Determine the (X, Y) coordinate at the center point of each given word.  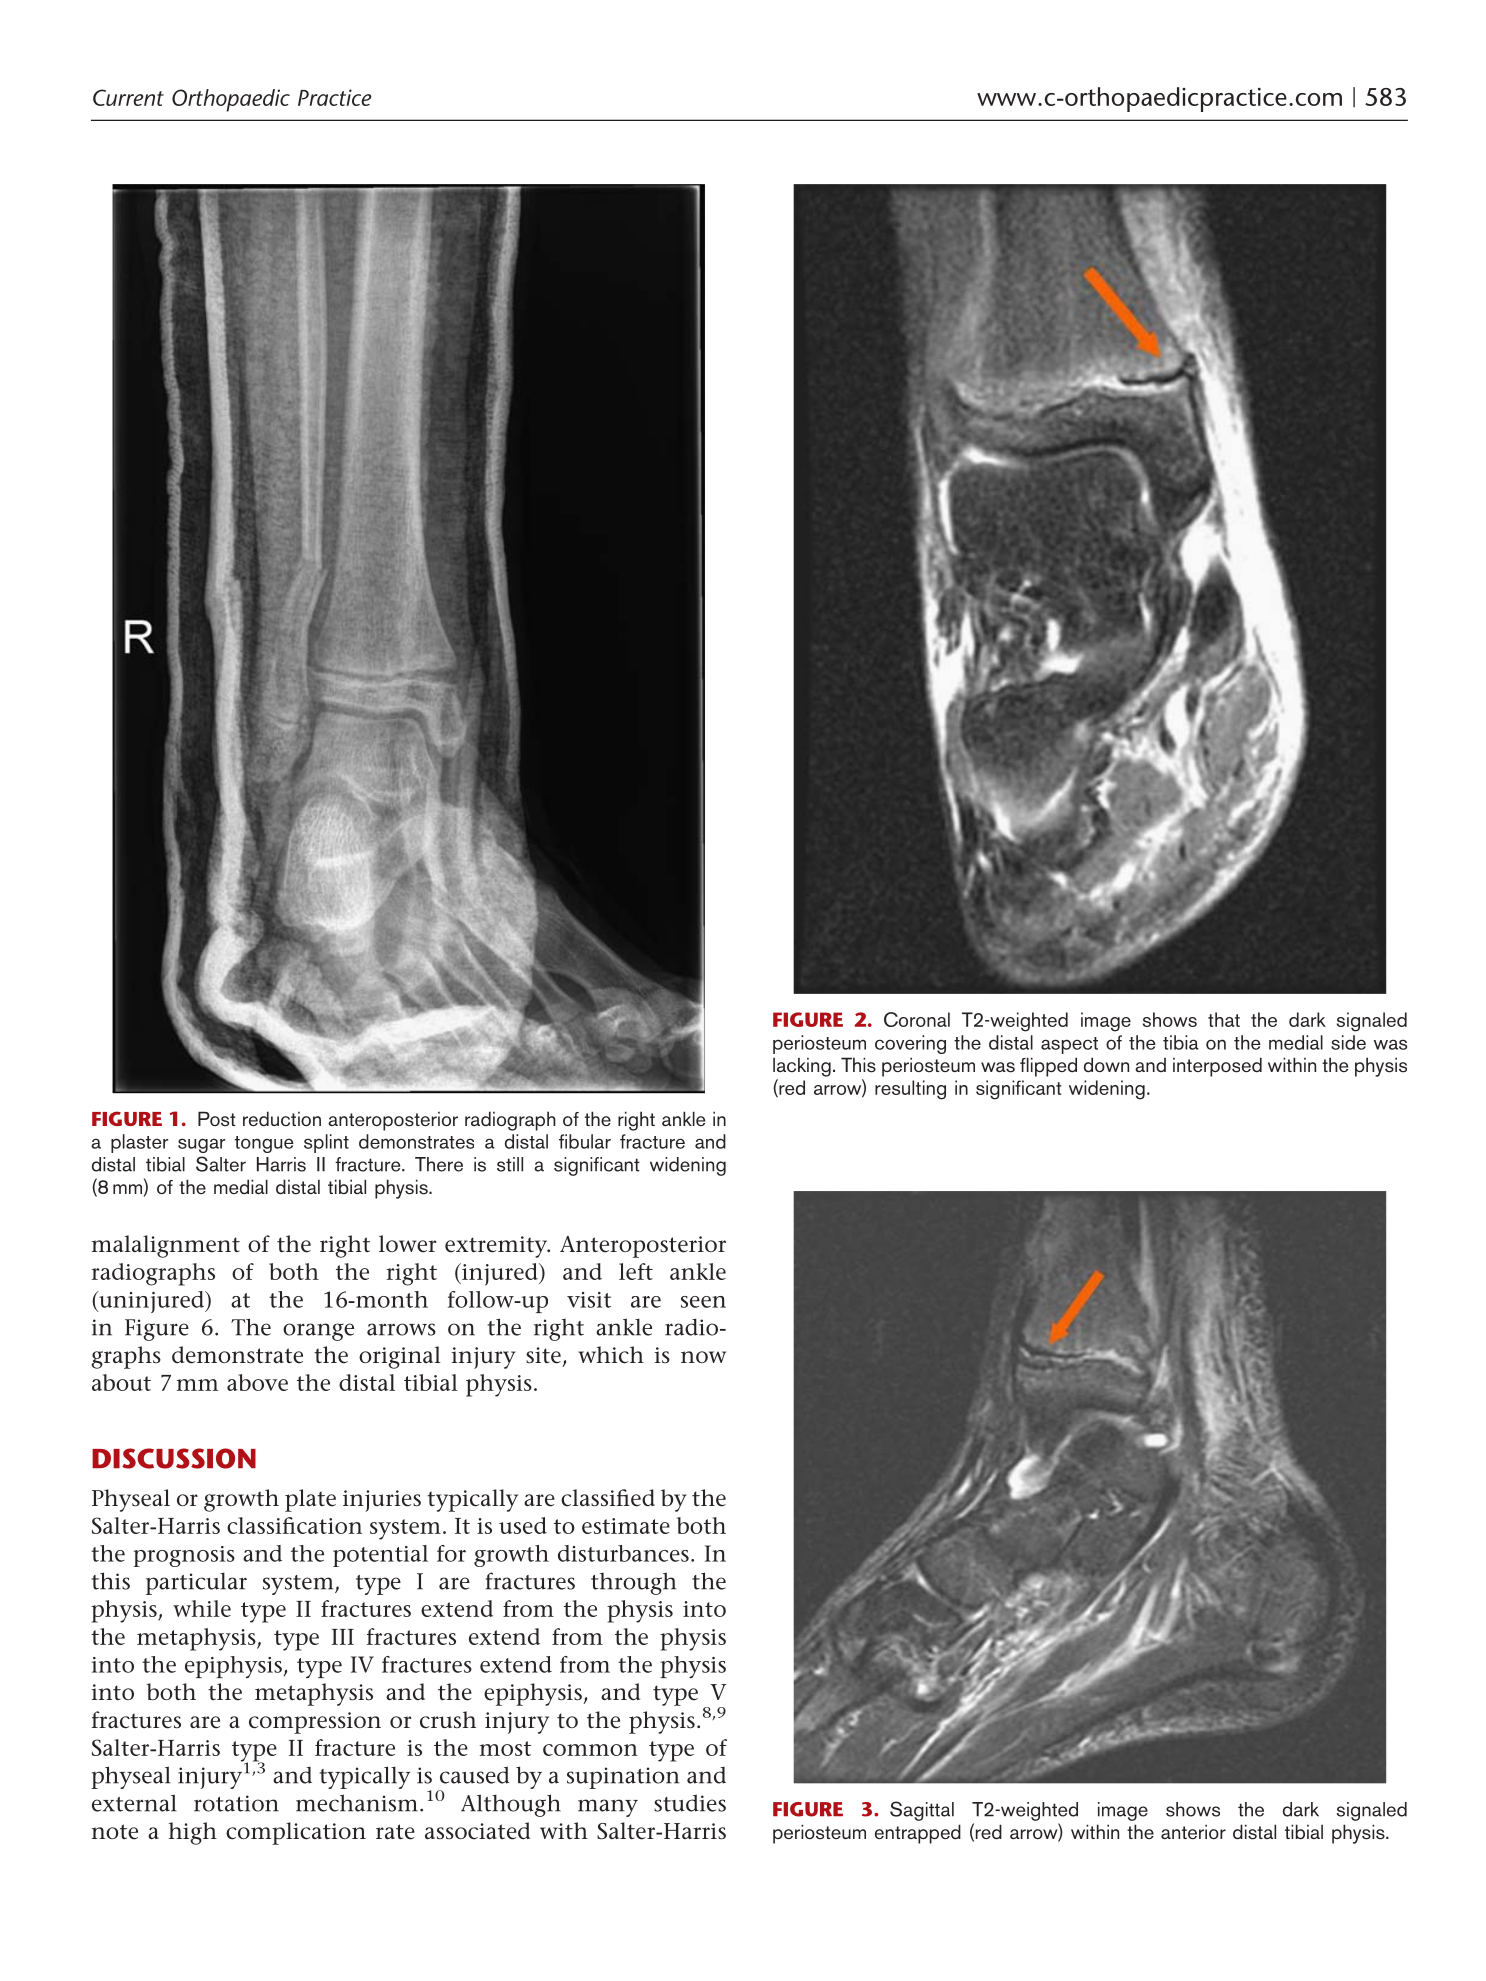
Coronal (917, 1019)
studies (690, 1803)
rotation (236, 1803)
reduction (282, 1118)
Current (128, 97)
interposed (1217, 1067)
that (1224, 1019)
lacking (802, 1067)
